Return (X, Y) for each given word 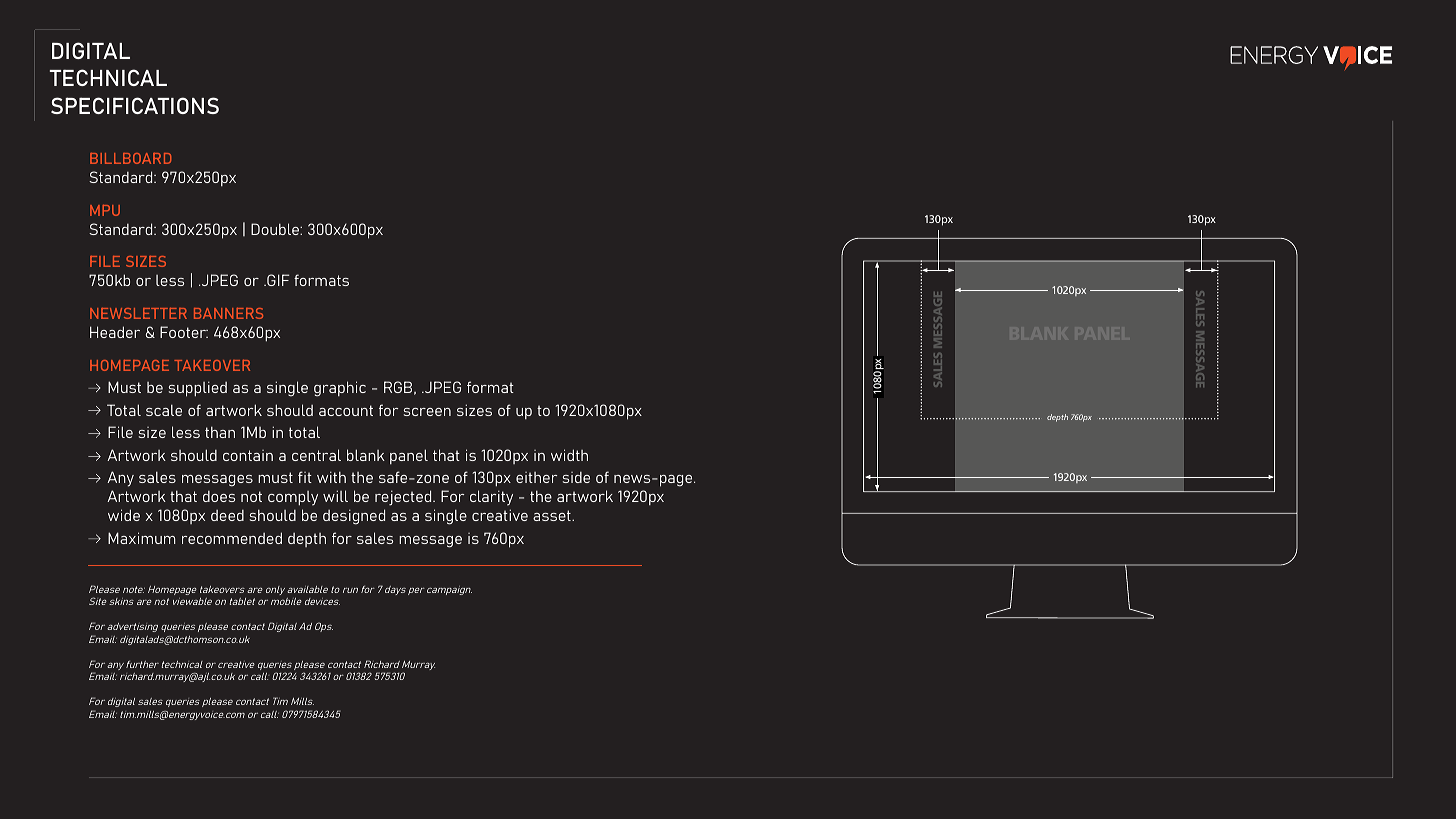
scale (164, 410)
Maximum (142, 538)
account (346, 410)
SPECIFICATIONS (135, 105)
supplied (198, 389)
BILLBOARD (130, 158)
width (569, 455)
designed (354, 517)
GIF (277, 280)
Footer (184, 332)
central (316, 455)
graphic (340, 389)
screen (427, 412)
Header (115, 332)
